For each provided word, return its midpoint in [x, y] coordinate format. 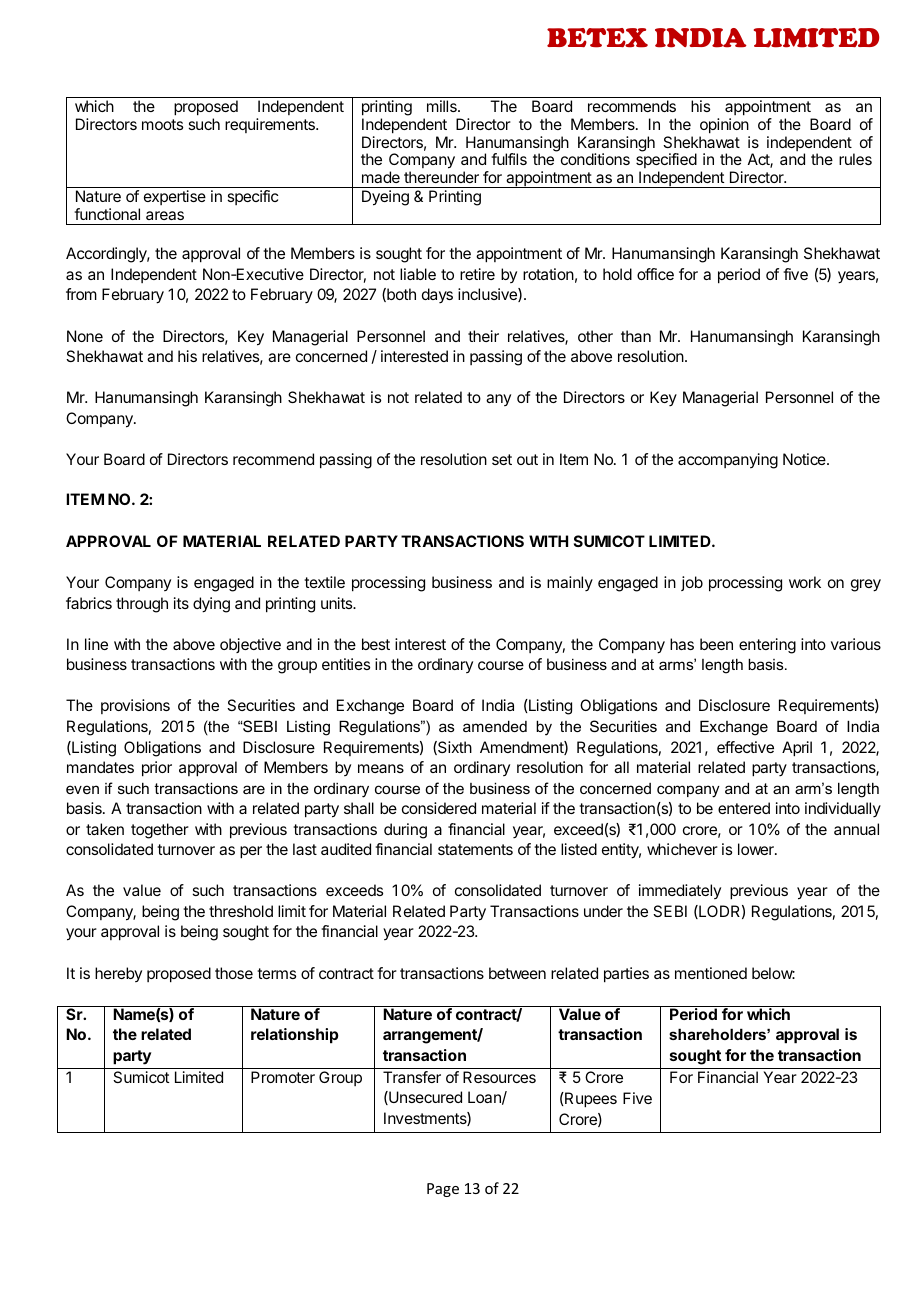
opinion [724, 126]
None [85, 336]
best [376, 644]
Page [443, 1190]
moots [162, 124]
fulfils [509, 159]
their [483, 336]
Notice [805, 459]
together [160, 831]
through [142, 605]
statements [475, 849]
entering [767, 646]
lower [757, 849]
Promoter [283, 1077]
